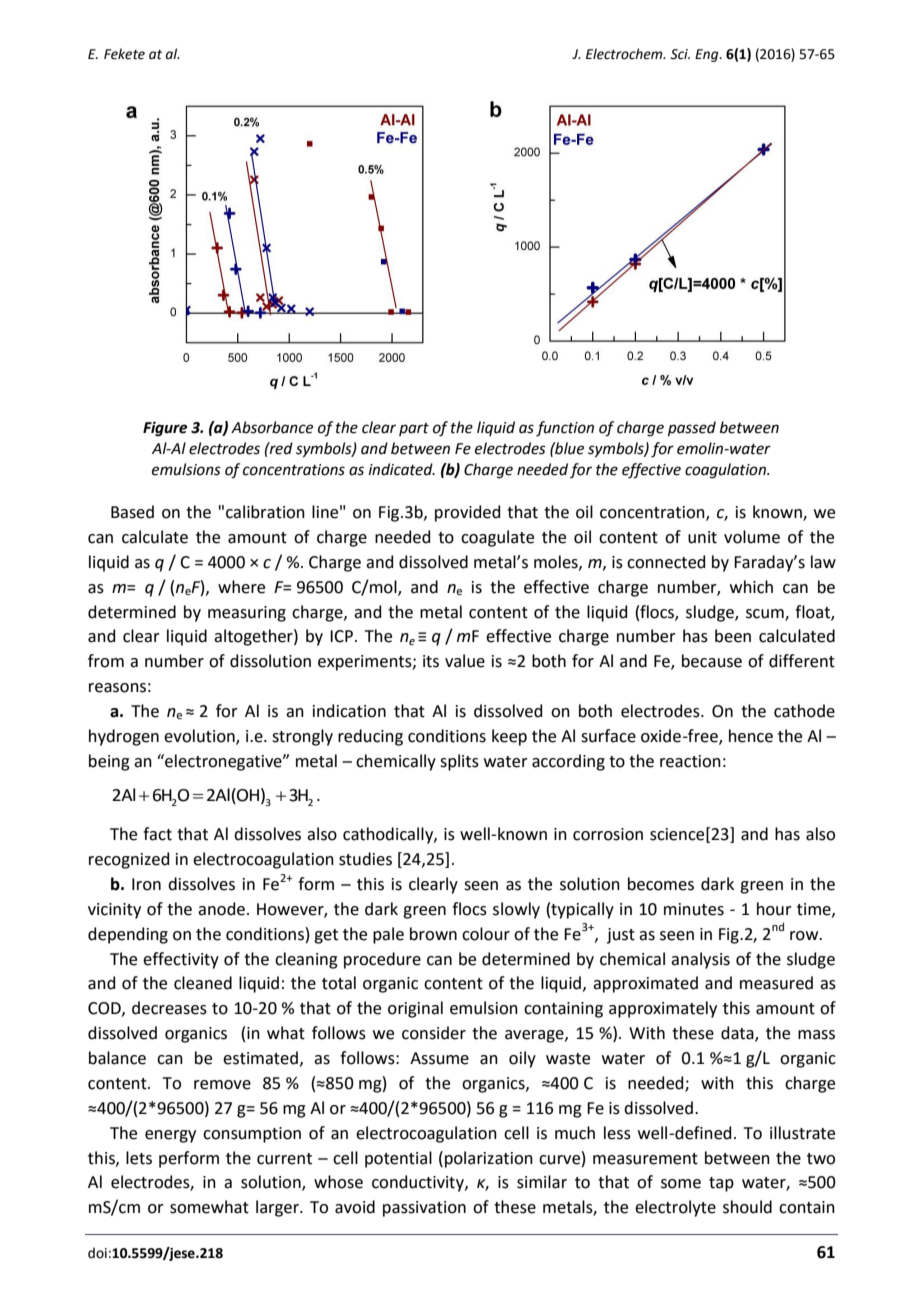 Image resolution: width=924 pixels, height=1307 pixels. What do you see at coordinates (692, 428) in the screenshot?
I see `passed` at bounding box center [692, 428].
